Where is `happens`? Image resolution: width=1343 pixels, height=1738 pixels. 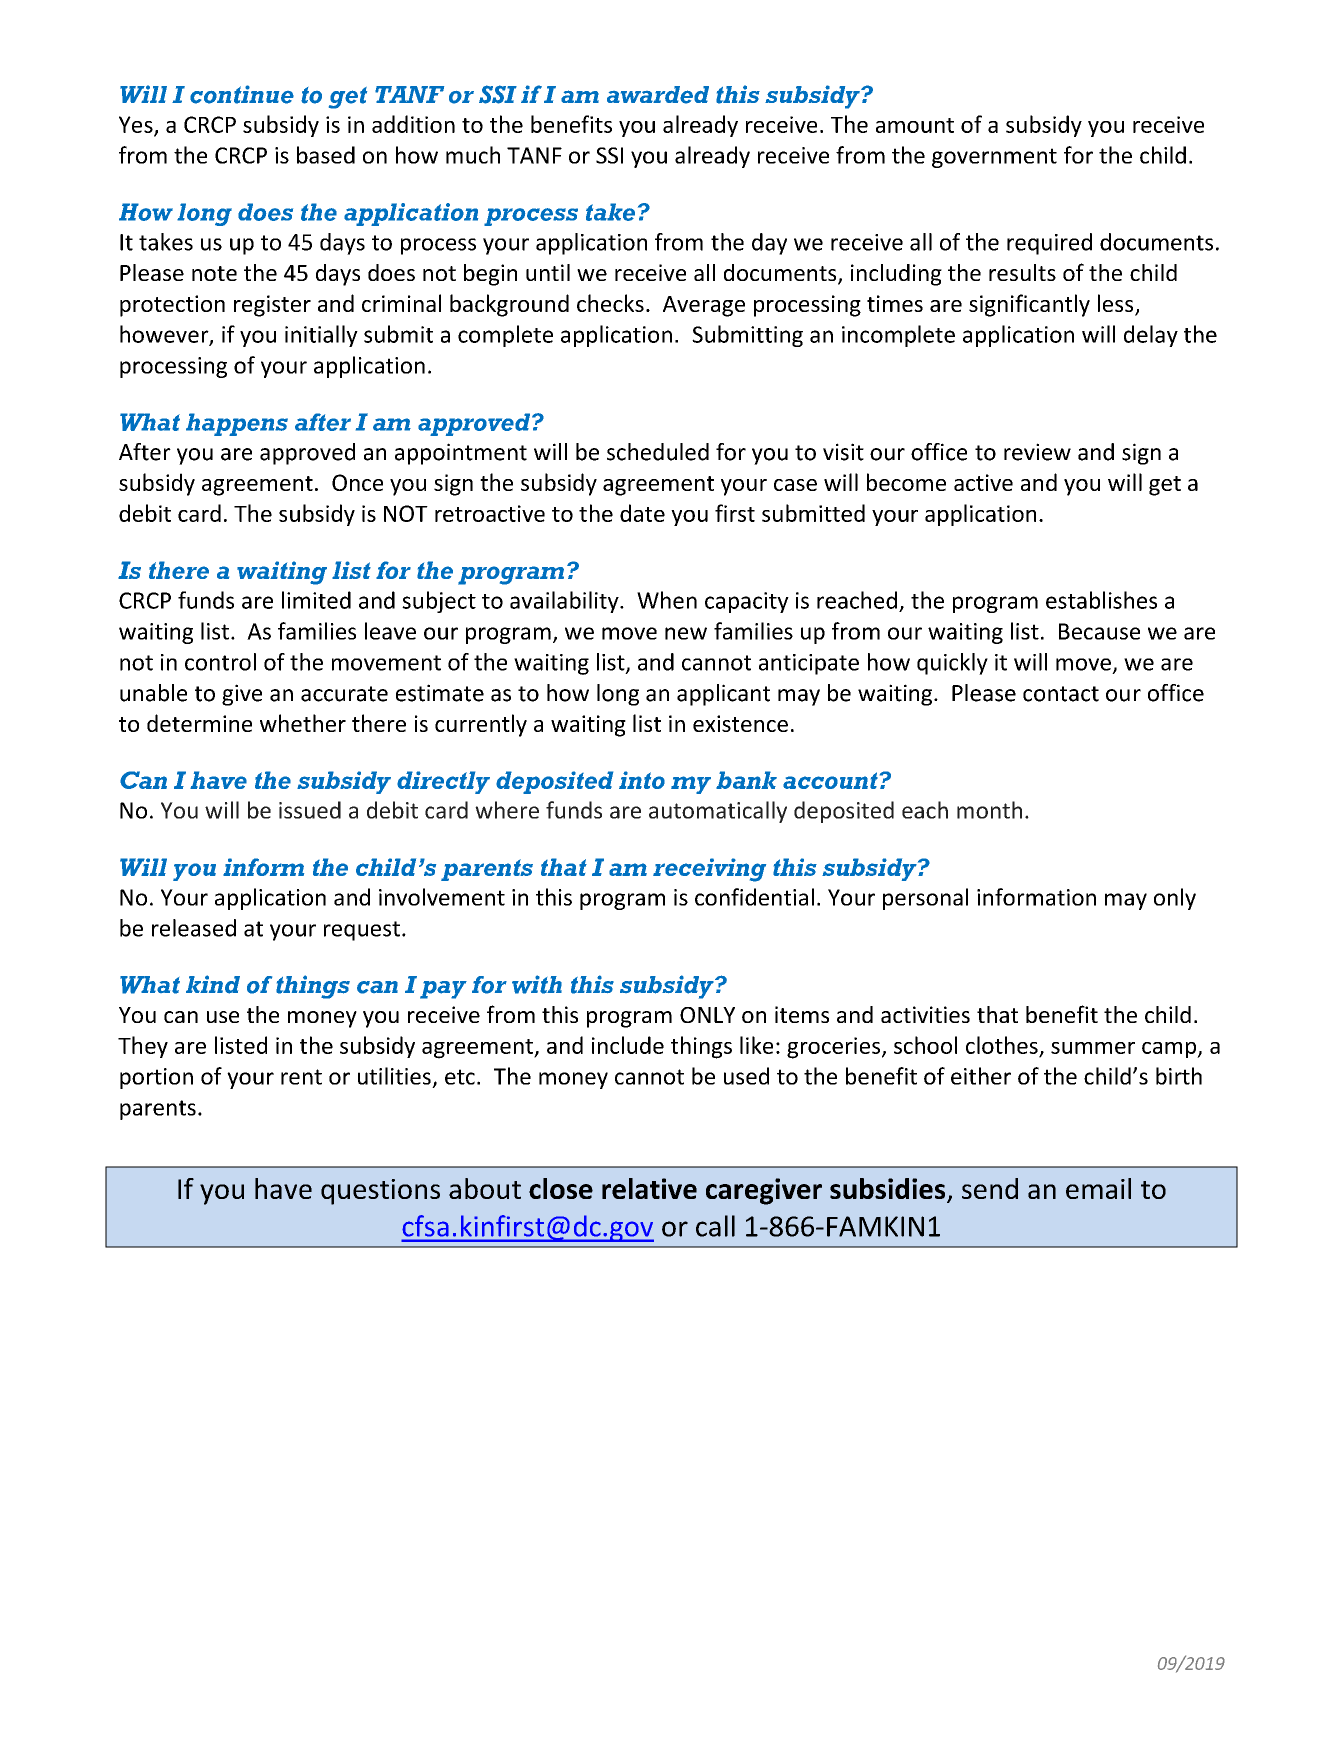
happens is located at coordinates (237, 424).
